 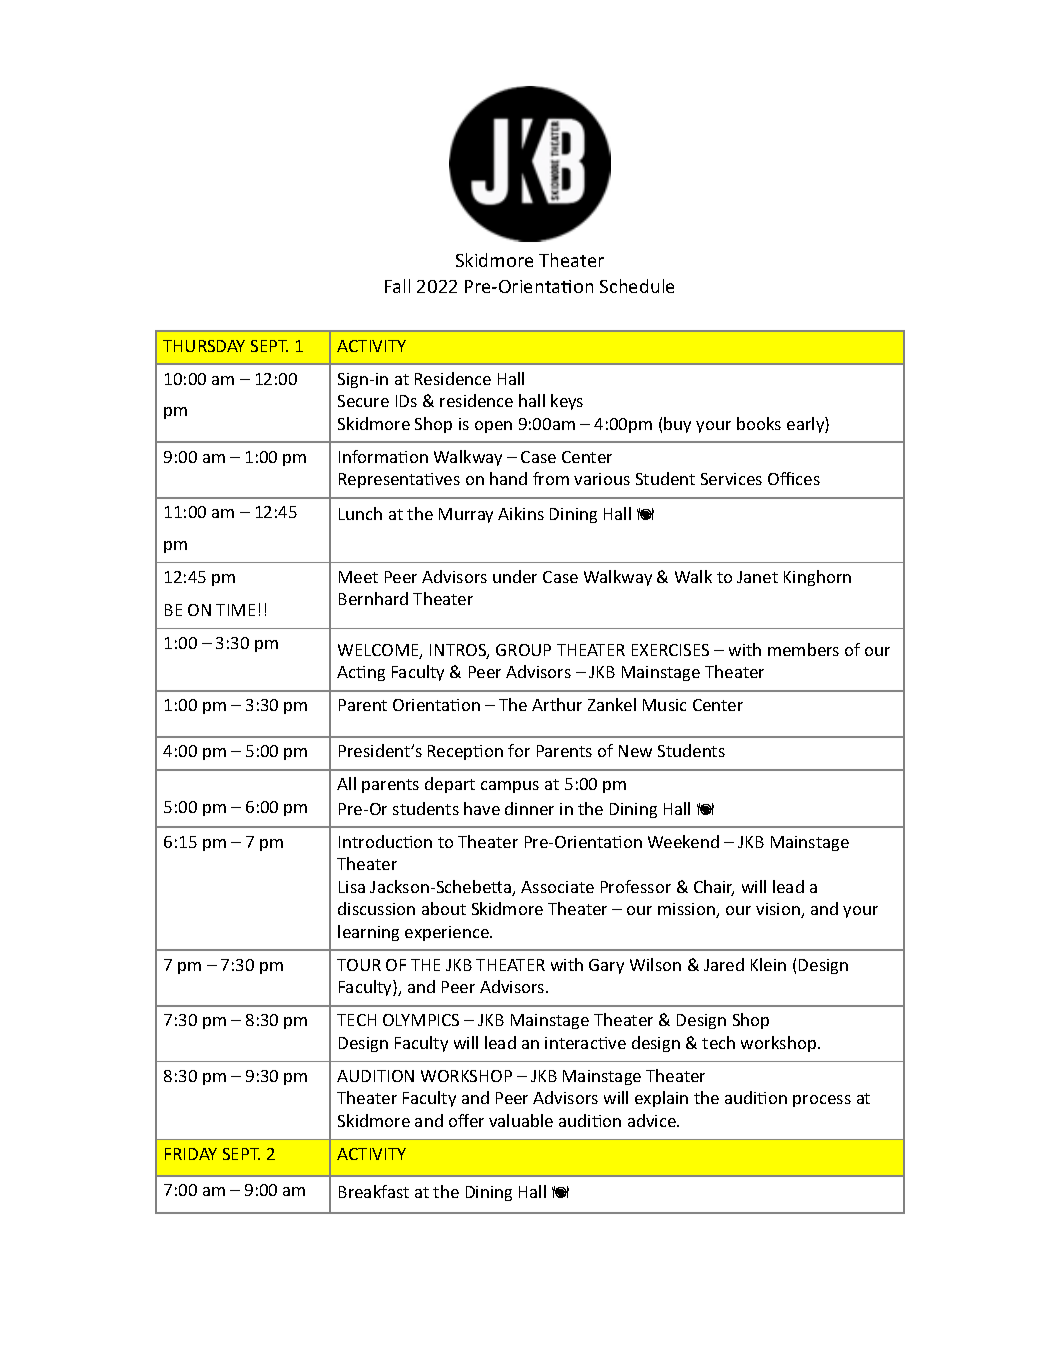 What do you see at coordinates (397, 286) in the screenshot?
I see `Fall` at bounding box center [397, 286].
